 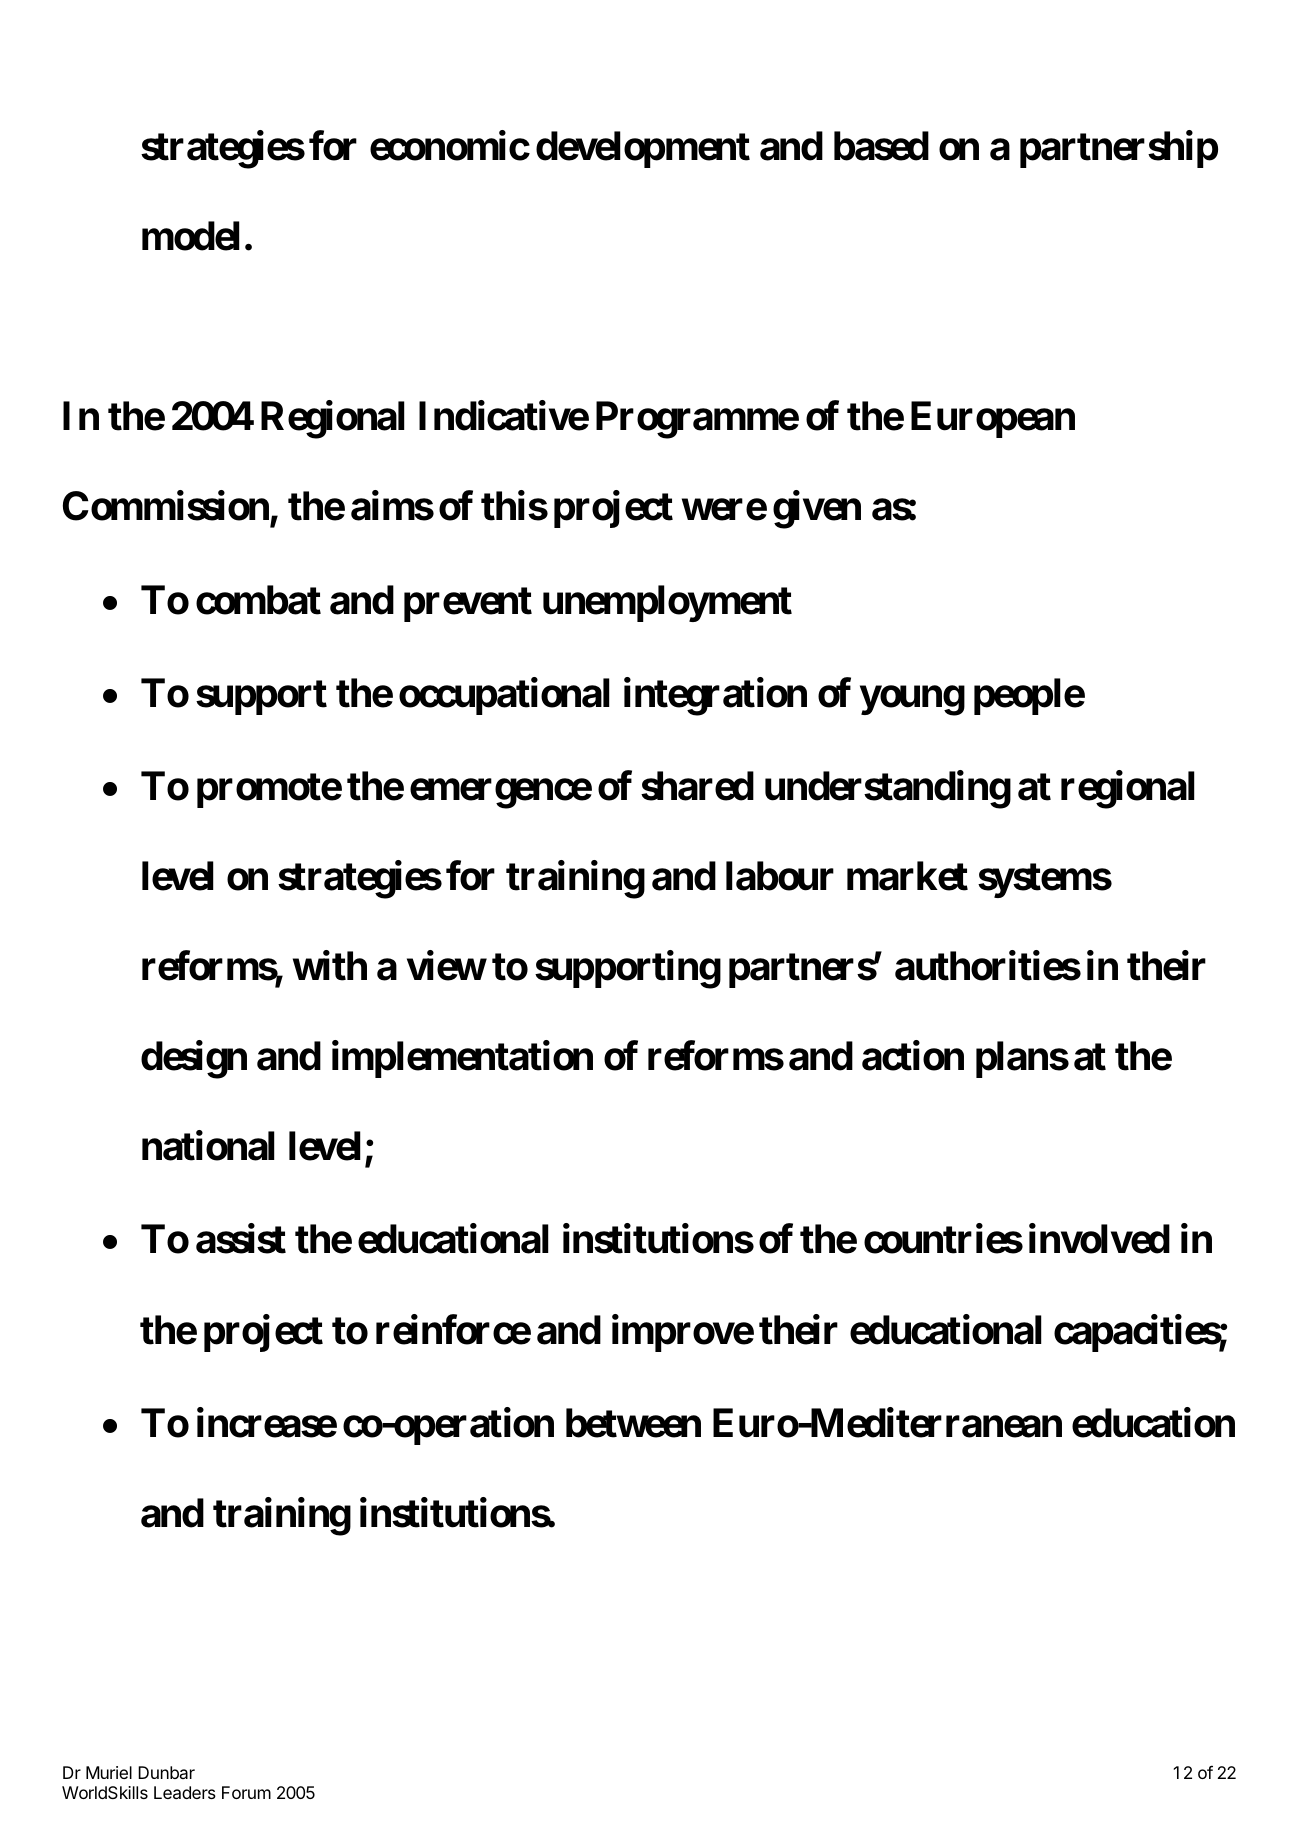 I want to click on involved, so click(x=1099, y=1239).
